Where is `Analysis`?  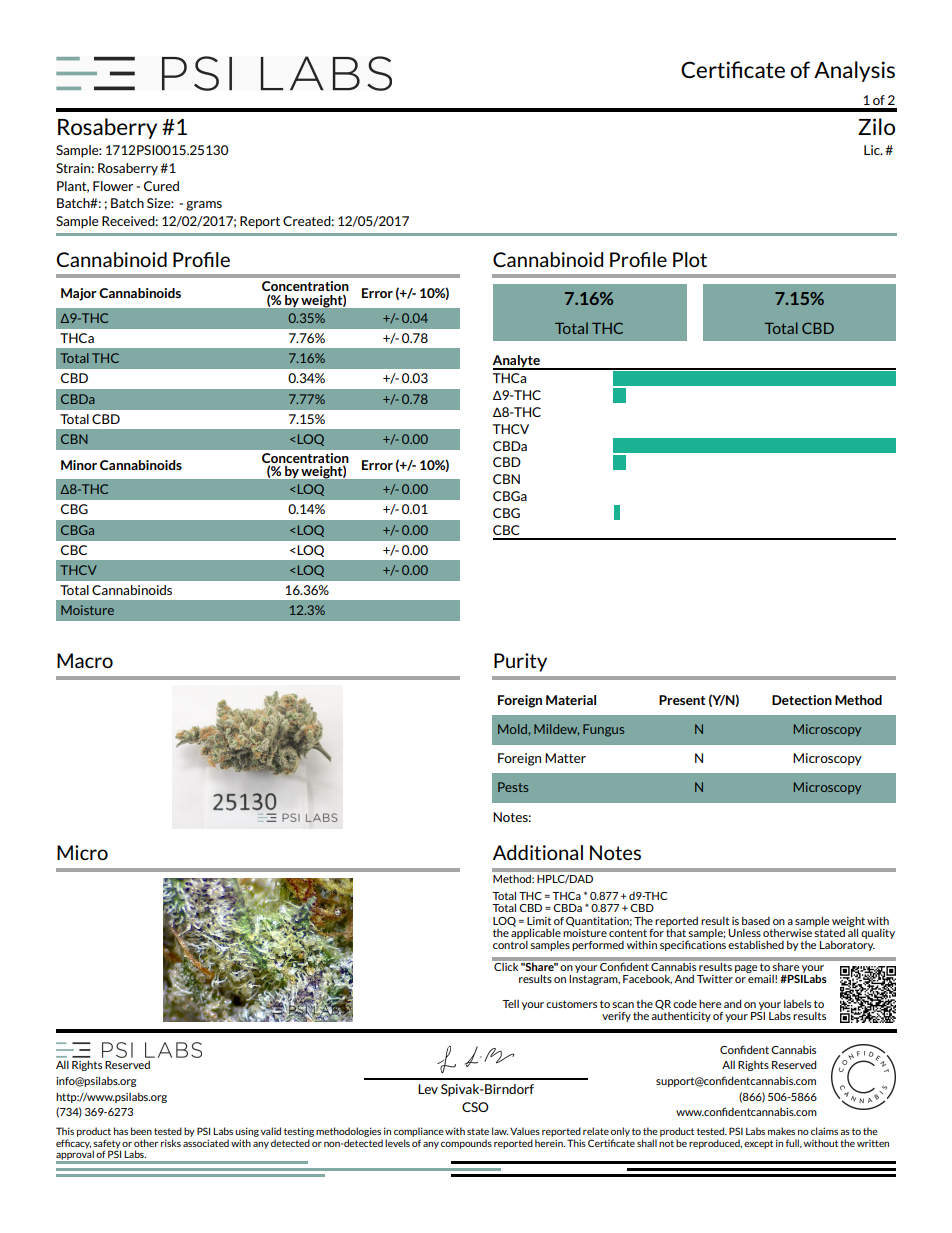 Analysis is located at coordinates (854, 71).
